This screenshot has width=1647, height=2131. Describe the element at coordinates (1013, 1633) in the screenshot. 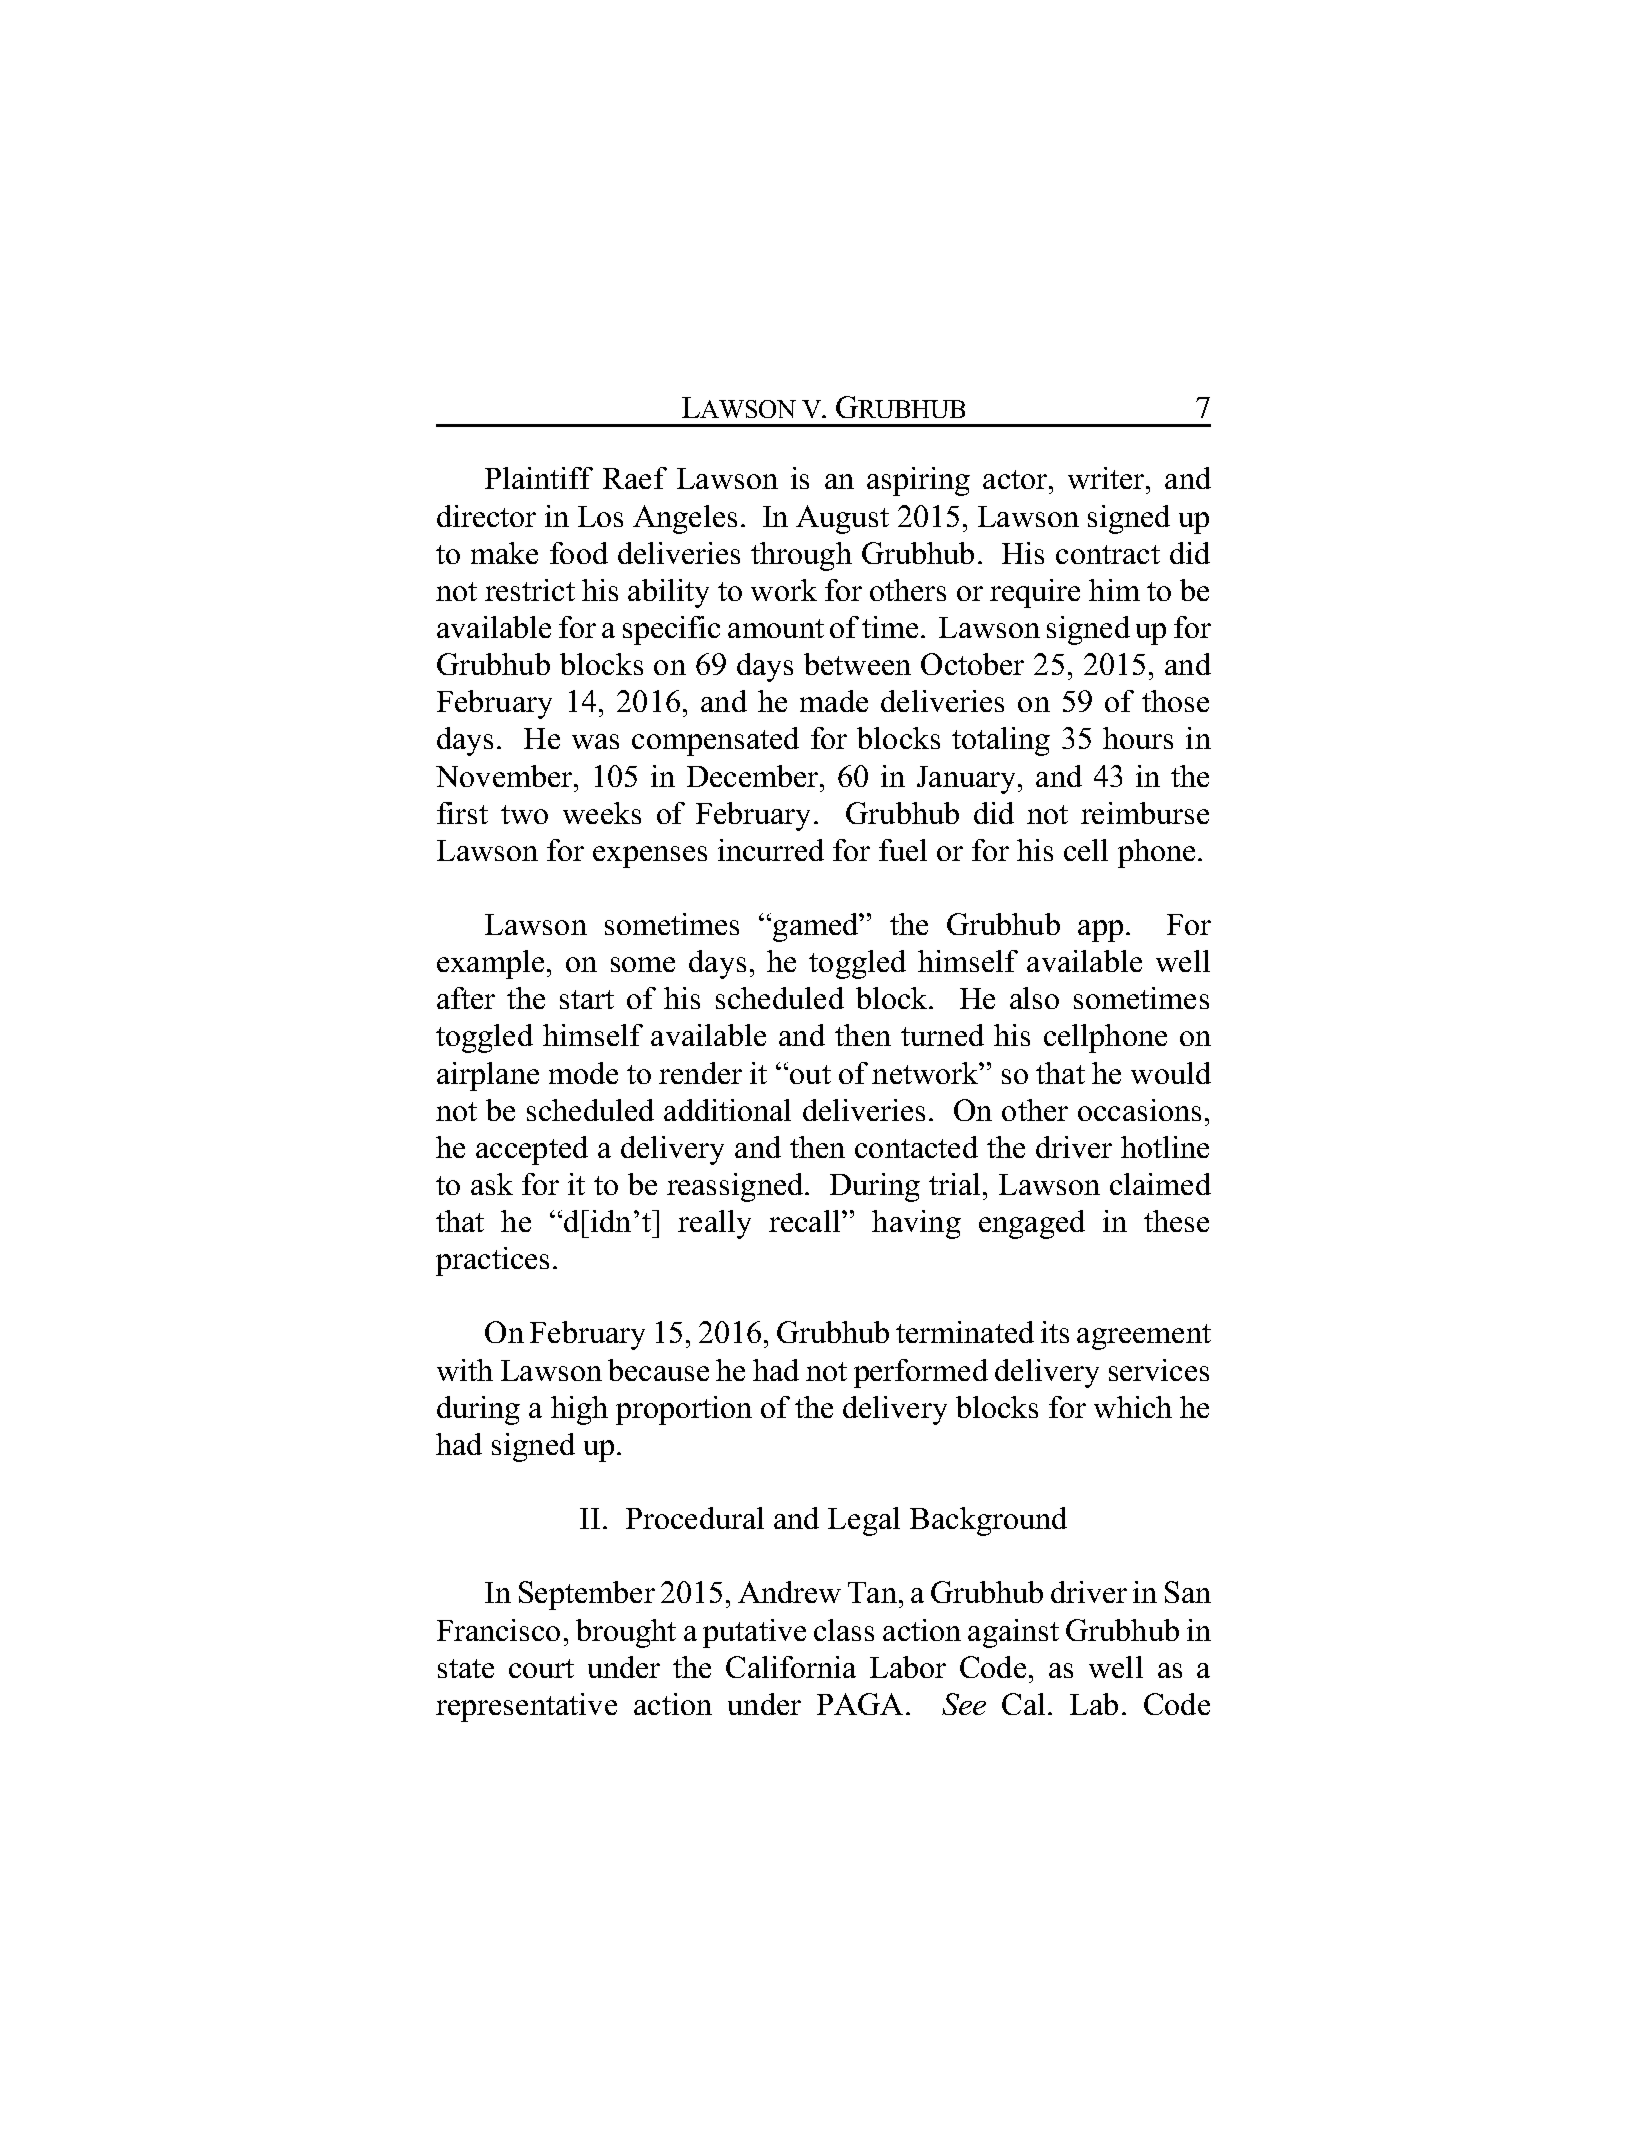

I see `against` at that location.
